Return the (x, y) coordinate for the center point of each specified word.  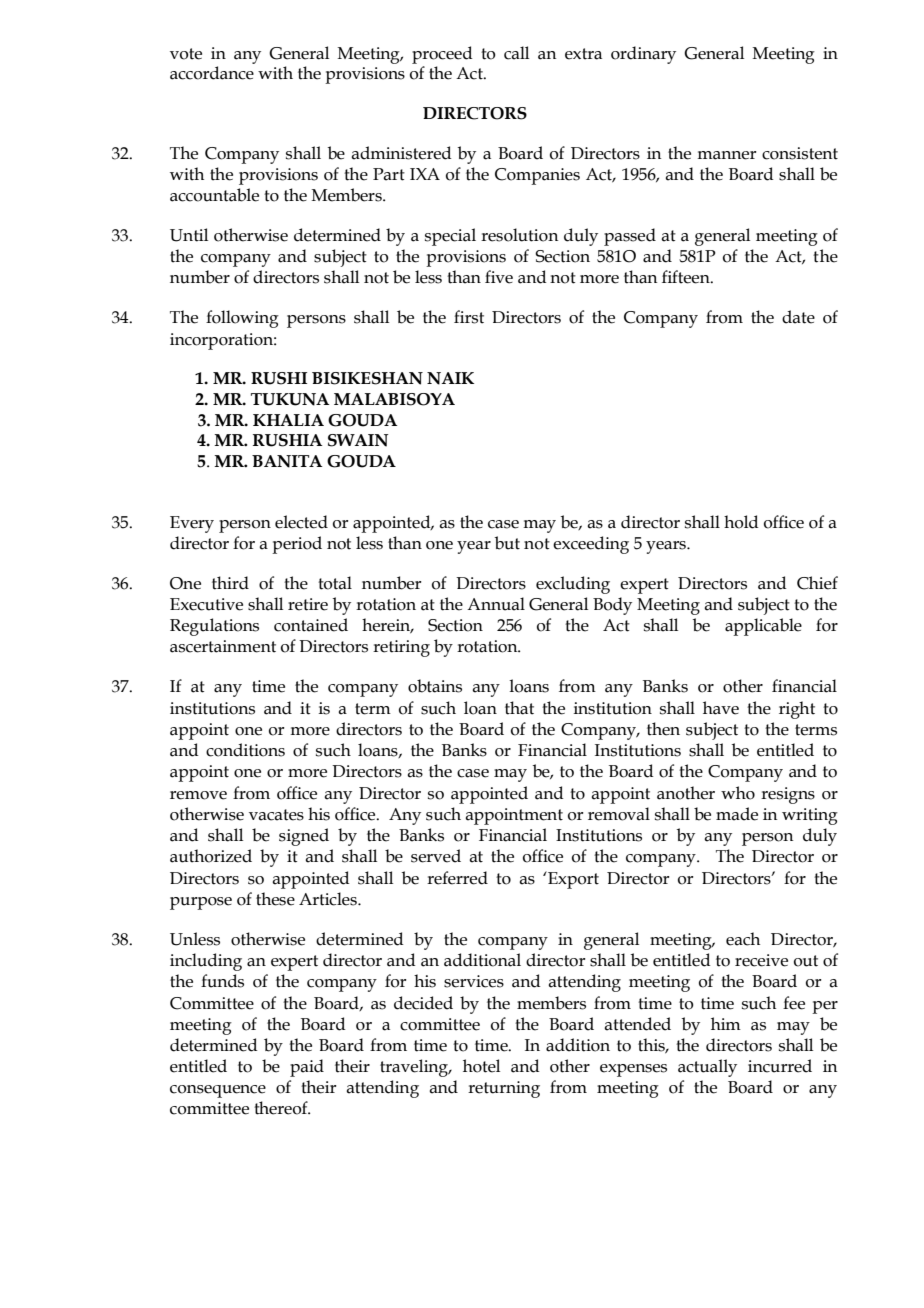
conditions (245, 750)
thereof (282, 1108)
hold (741, 522)
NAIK (450, 378)
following (242, 319)
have (721, 708)
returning (504, 1089)
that (519, 708)
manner (726, 155)
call (516, 53)
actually (707, 1068)
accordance (212, 73)
